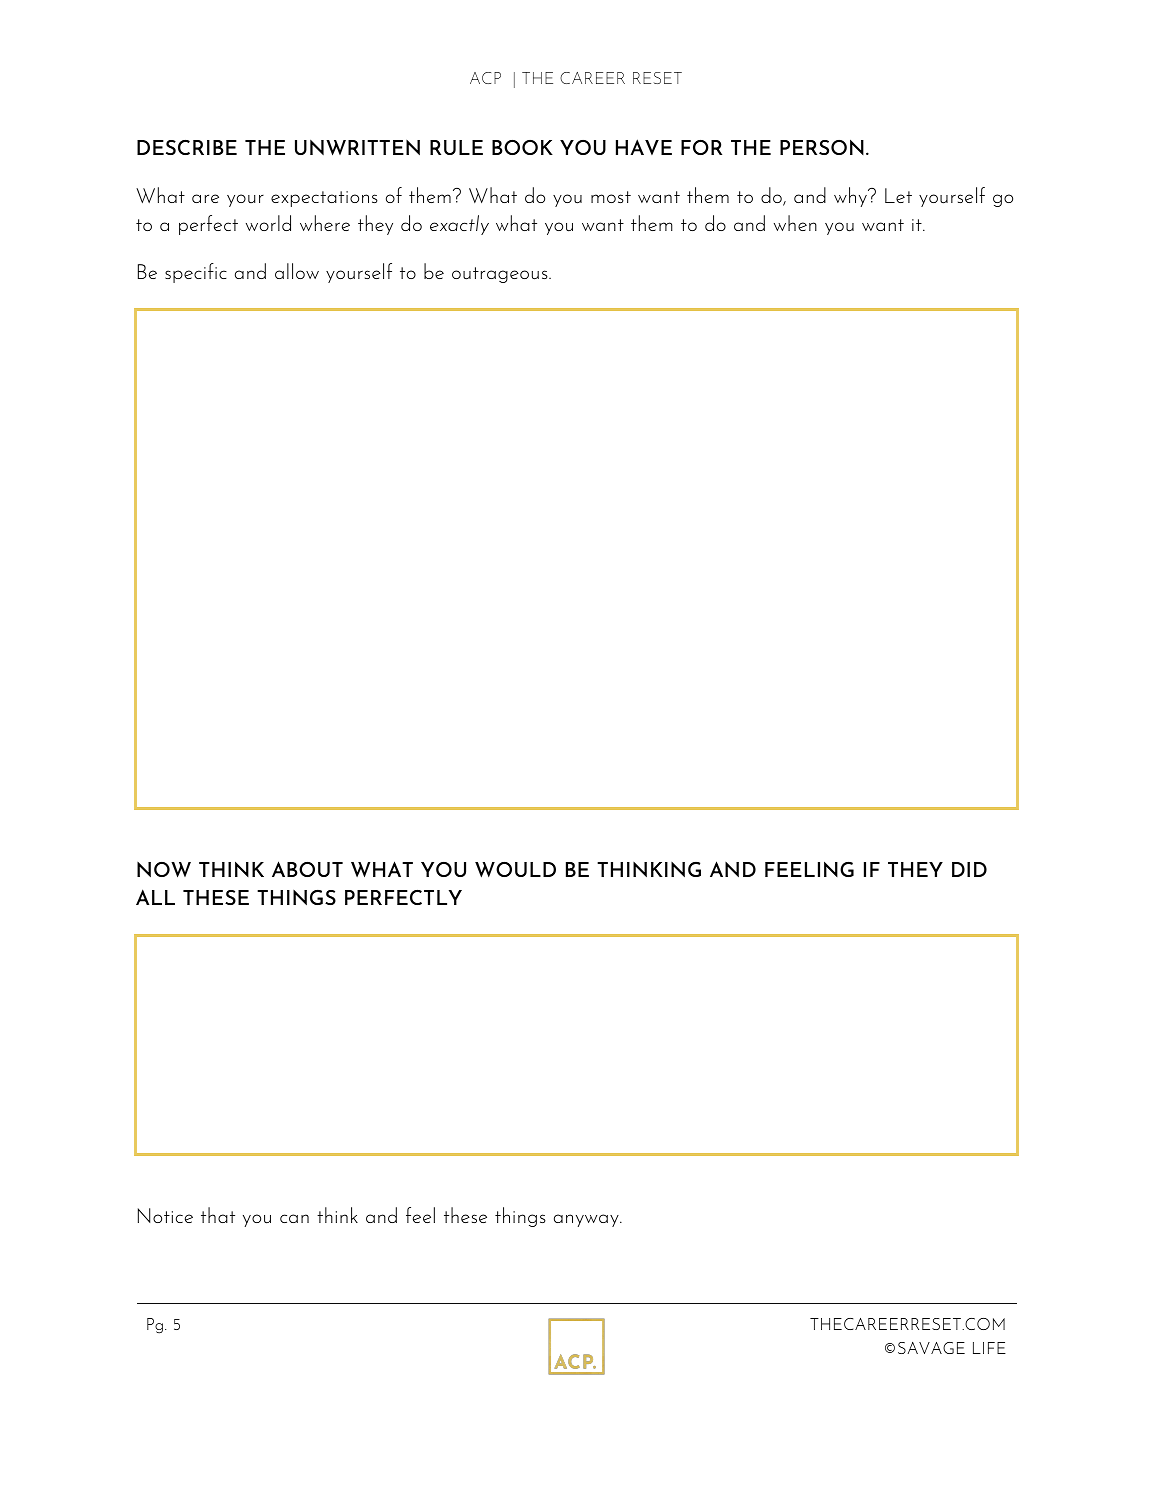 This screenshot has height=1492, width=1153. I want to click on anyway, so click(587, 1220).
